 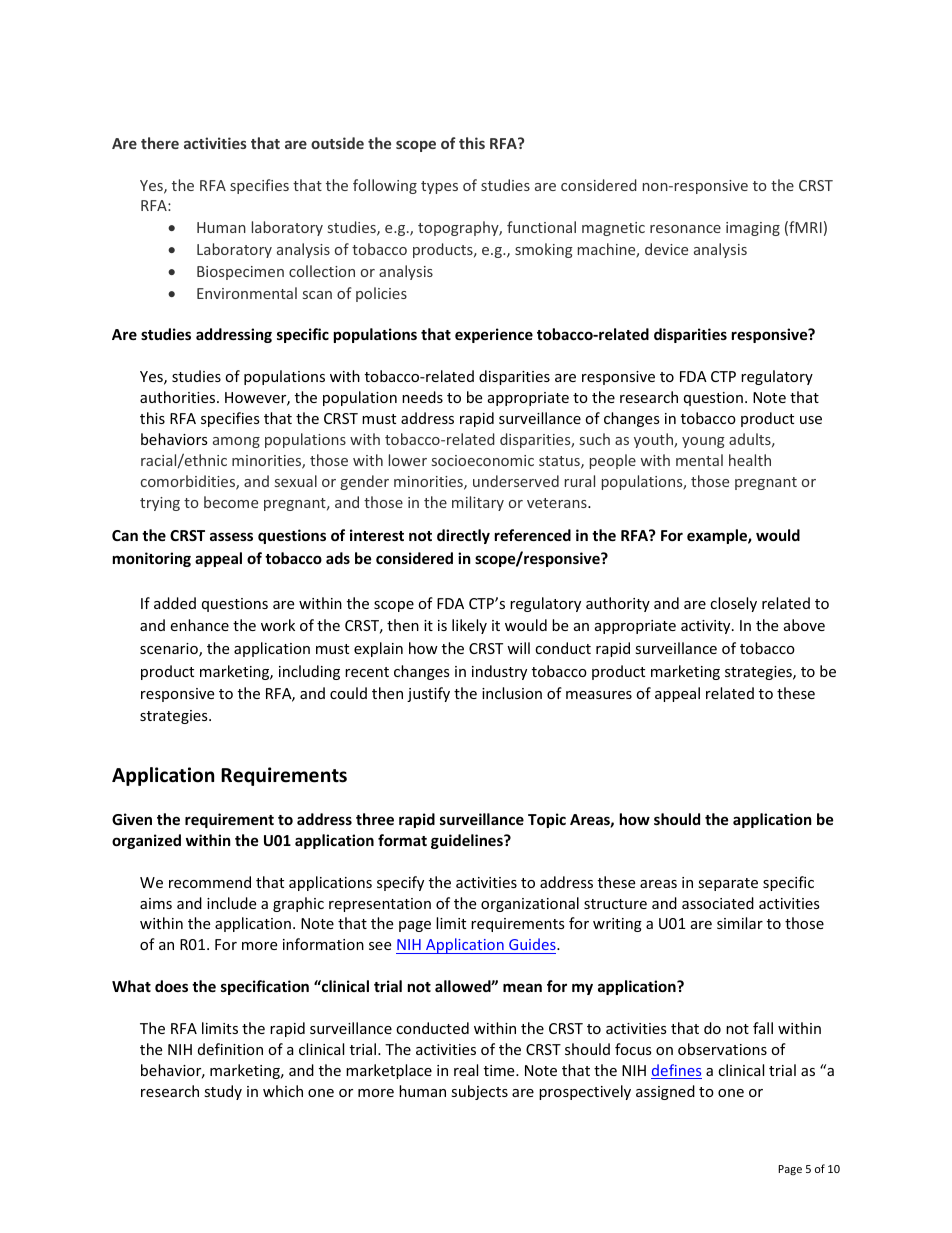 What do you see at coordinates (703, 442) in the page?
I see `young` at bounding box center [703, 442].
